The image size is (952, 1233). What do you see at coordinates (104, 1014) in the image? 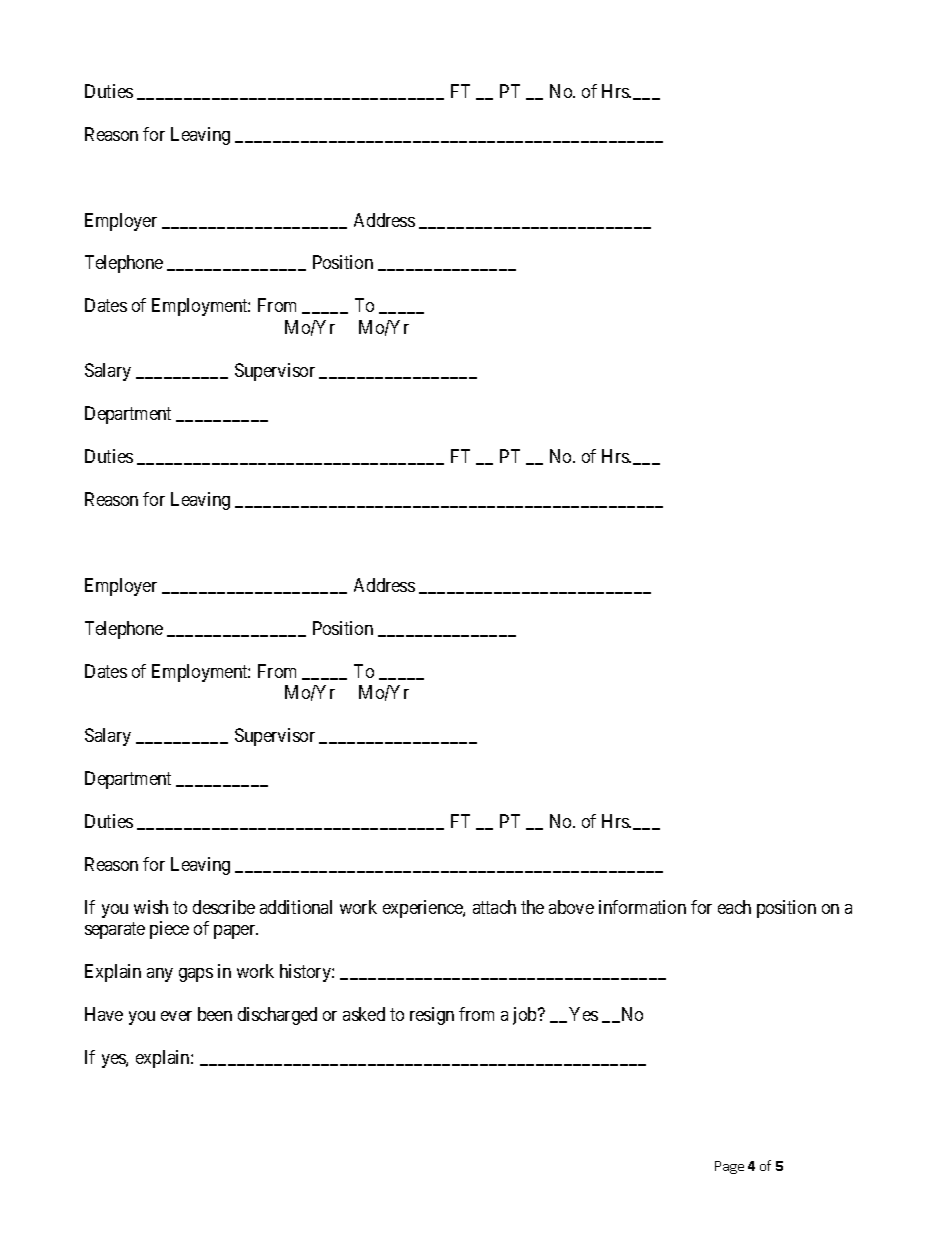
I see `Have` at bounding box center [104, 1014].
